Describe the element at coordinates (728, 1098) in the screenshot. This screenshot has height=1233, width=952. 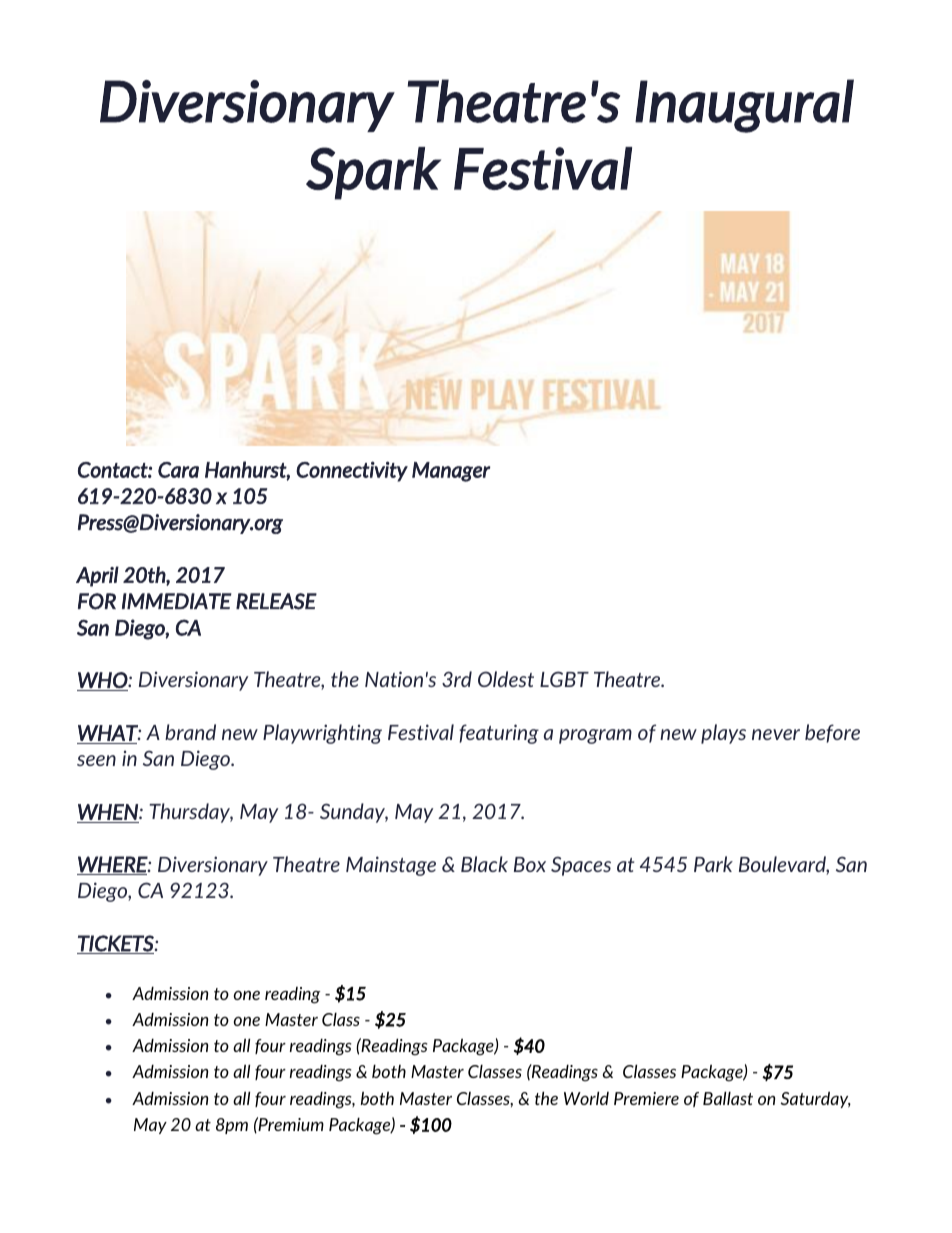
I see `Ballast` at that location.
